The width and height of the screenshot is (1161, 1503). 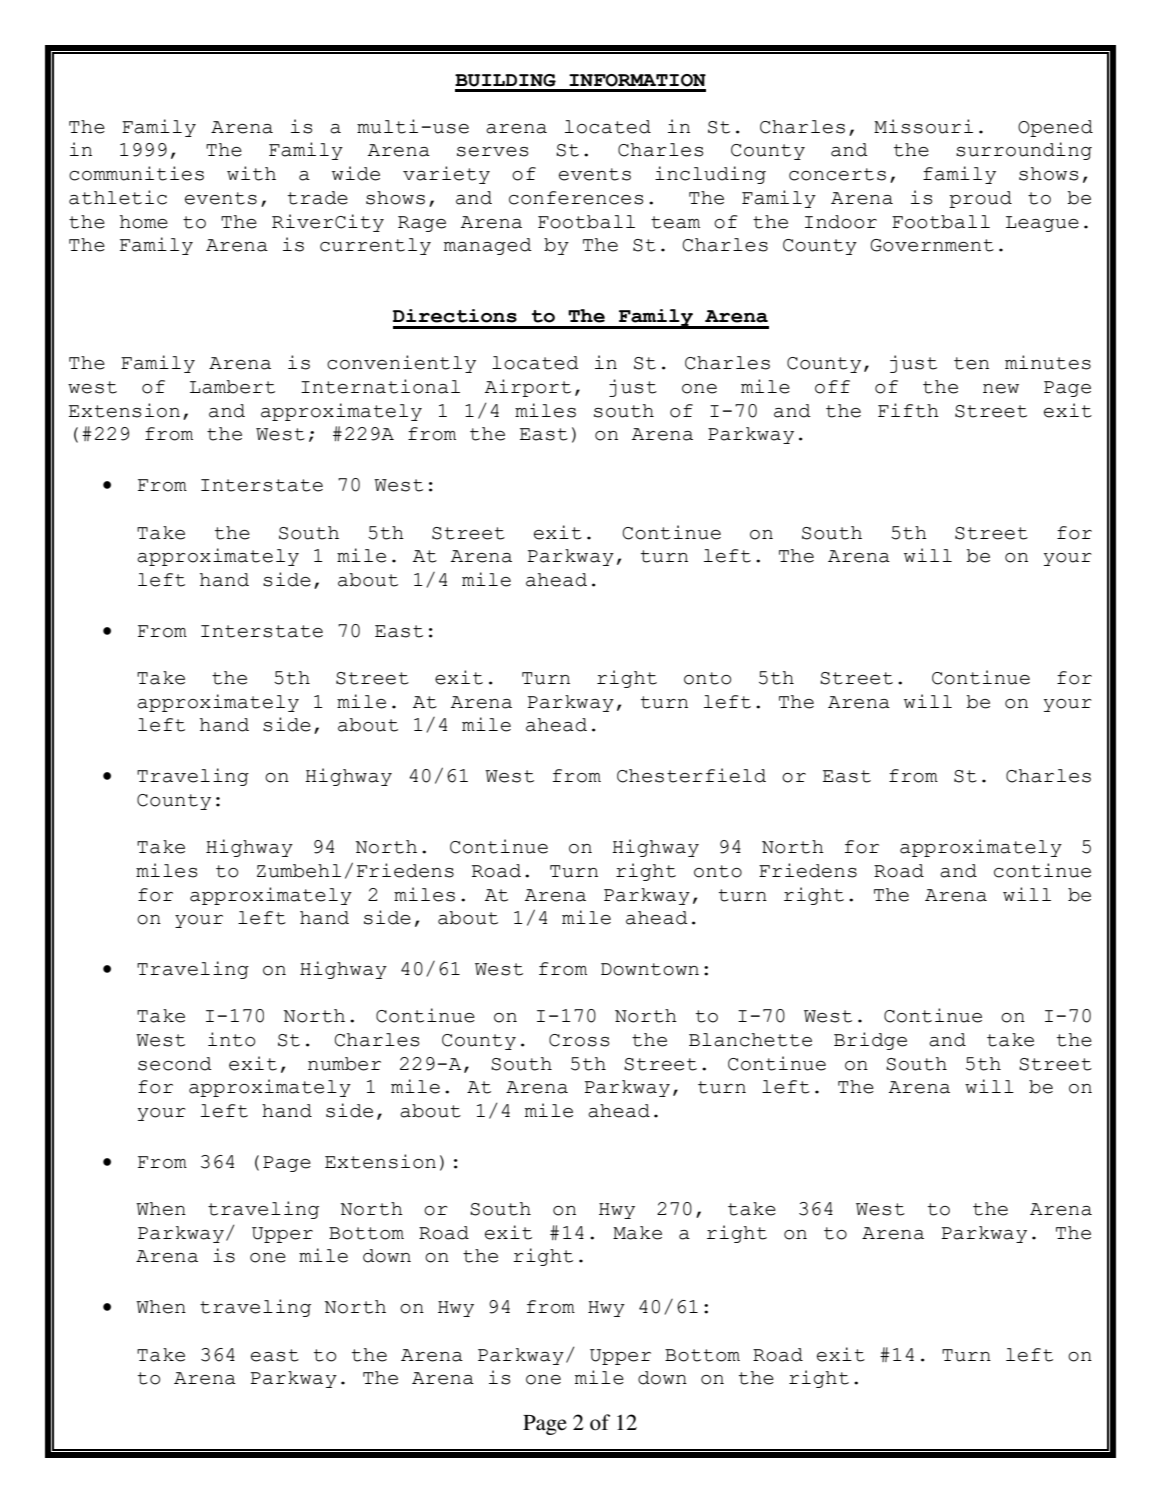 I want to click on INFORMATION, so click(x=637, y=80).
